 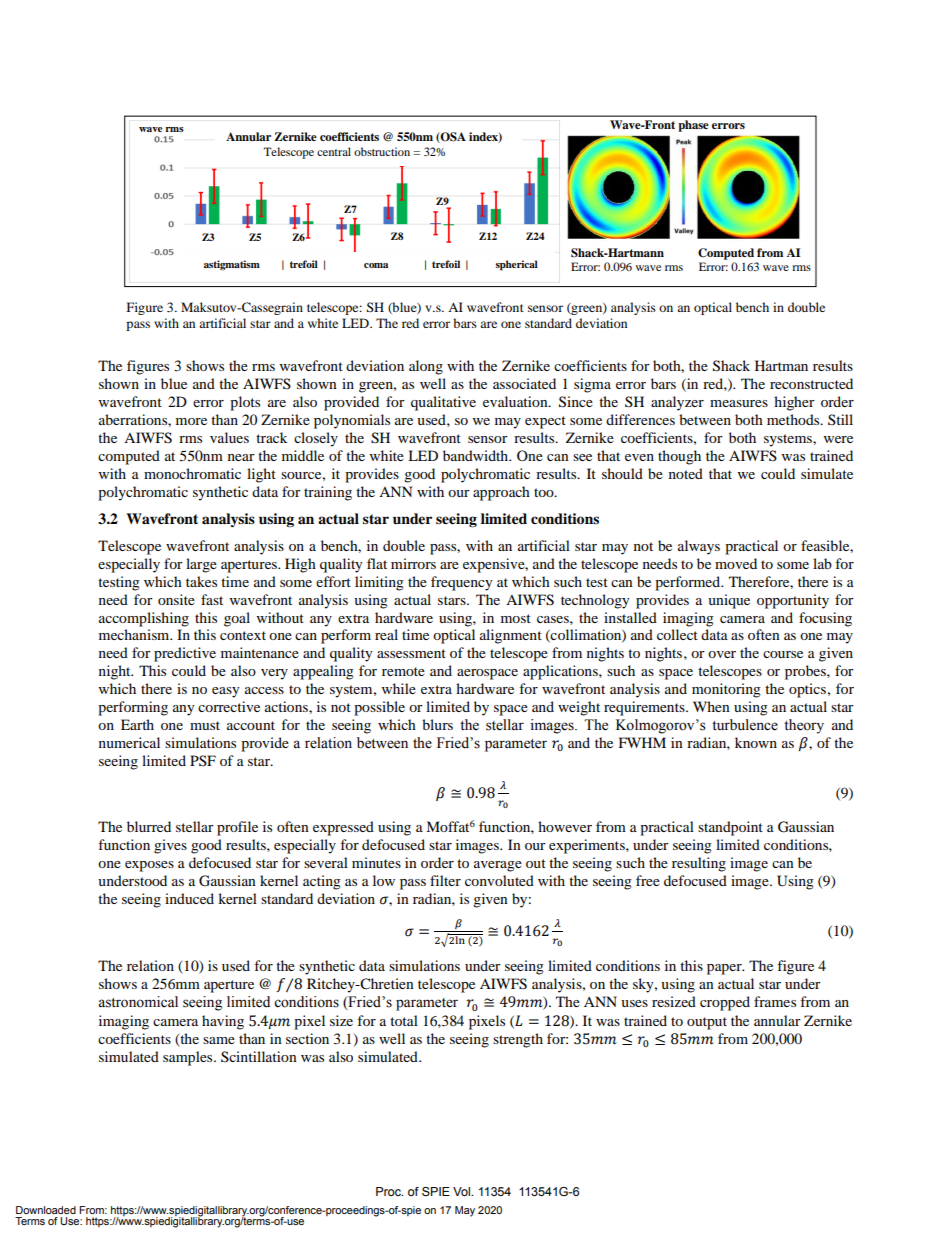 I want to click on approach, so click(x=501, y=493).
